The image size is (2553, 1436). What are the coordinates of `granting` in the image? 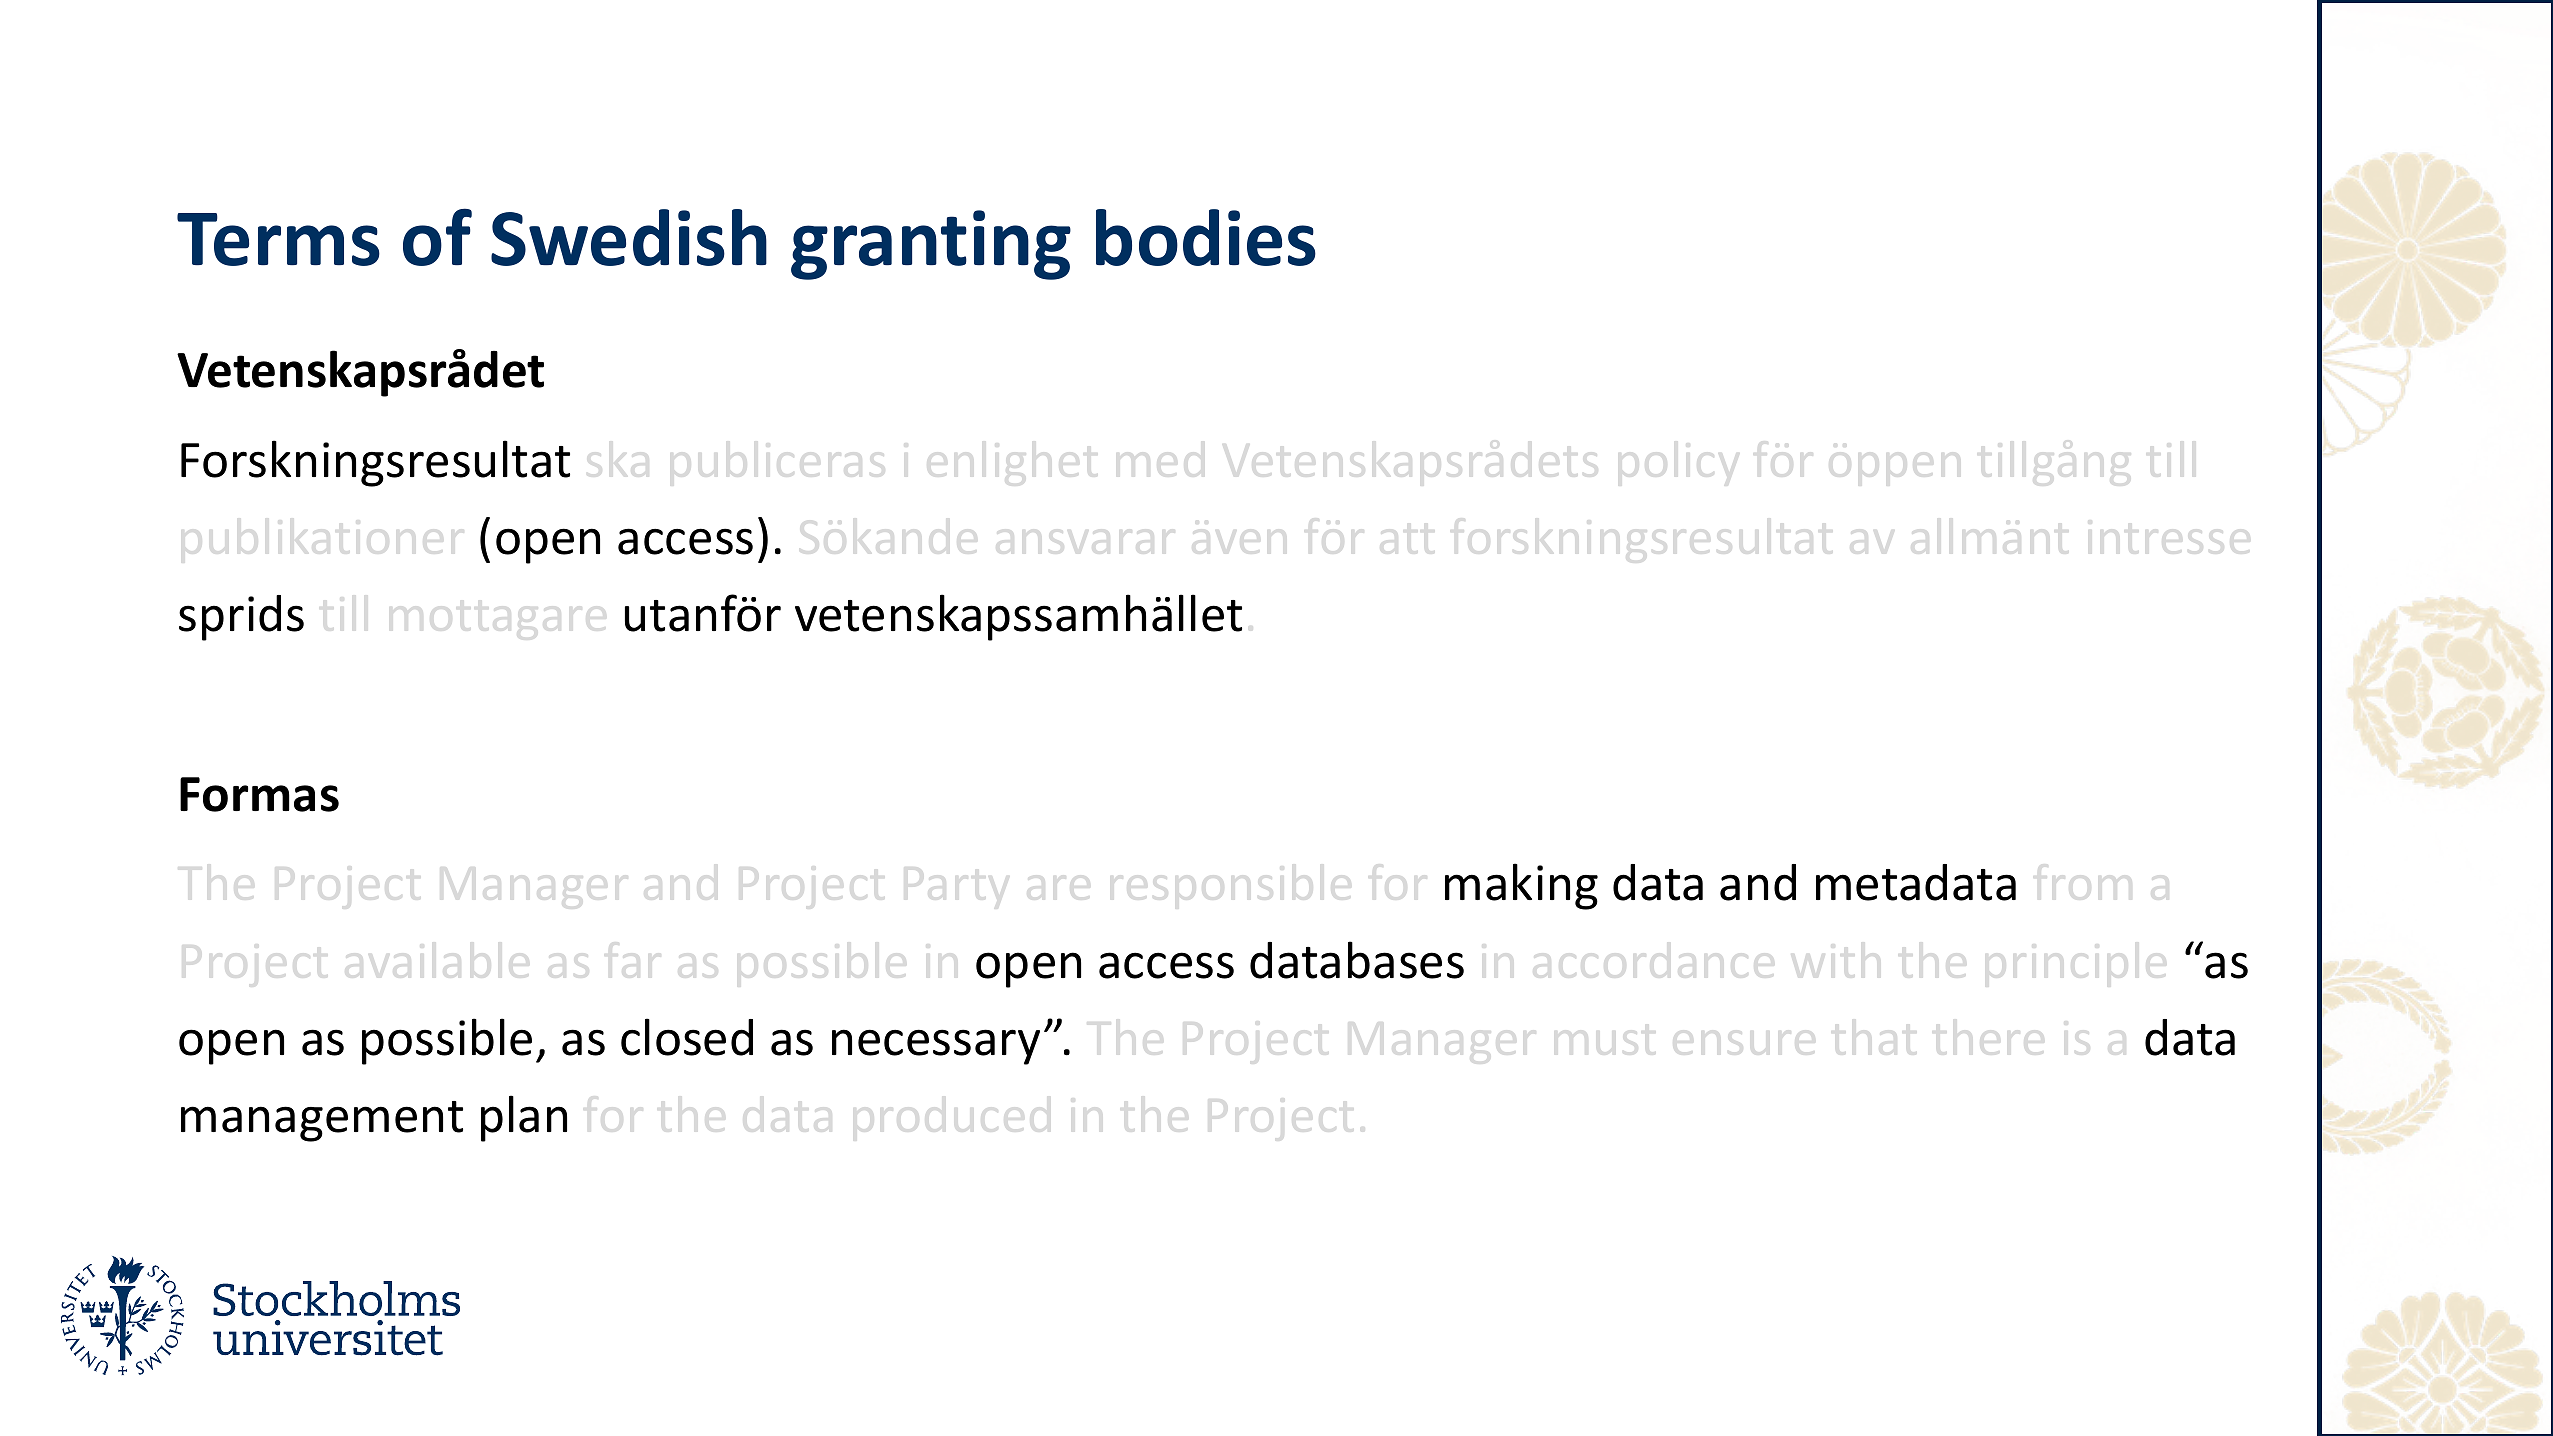 It's located at (931, 245).
